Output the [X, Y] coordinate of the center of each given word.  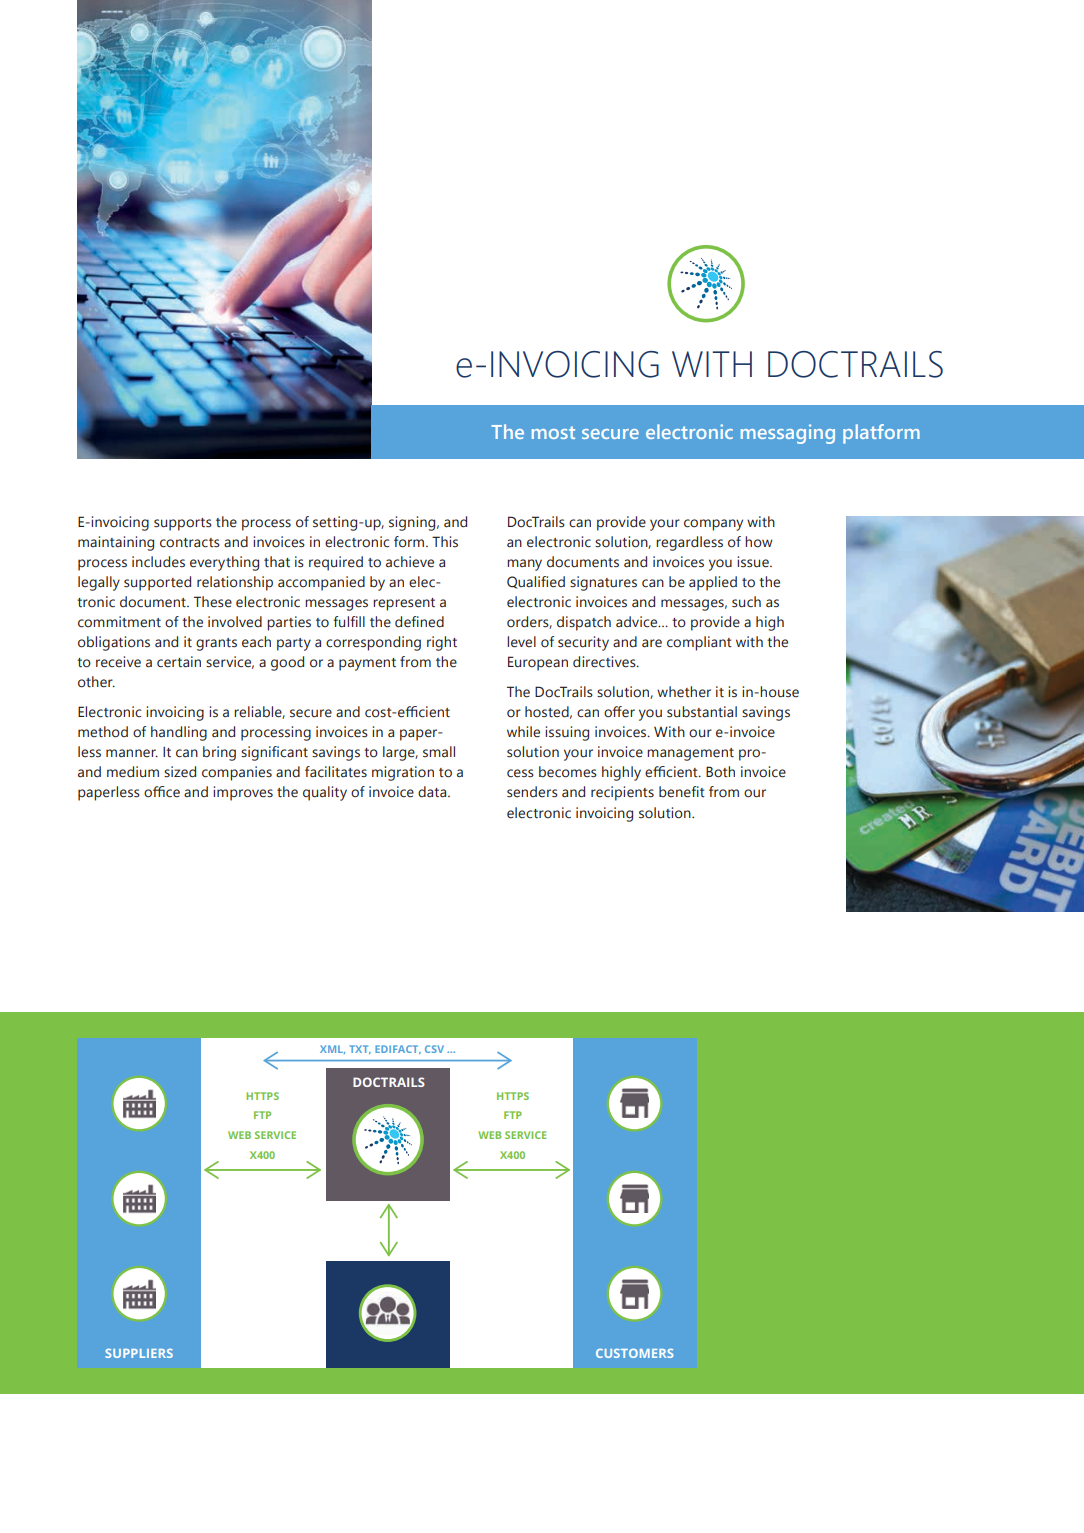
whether [684, 692]
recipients [622, 793]
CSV [434, 1049]
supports [183, 524]
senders [532, 792]
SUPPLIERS [139, 1353]
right [442, 643]
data [433, 792]
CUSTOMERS [635, 1353]
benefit [682, 792]
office [162, 792]
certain [179, 662]
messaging [788, 434]
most [553, 432]
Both [720, 772]
